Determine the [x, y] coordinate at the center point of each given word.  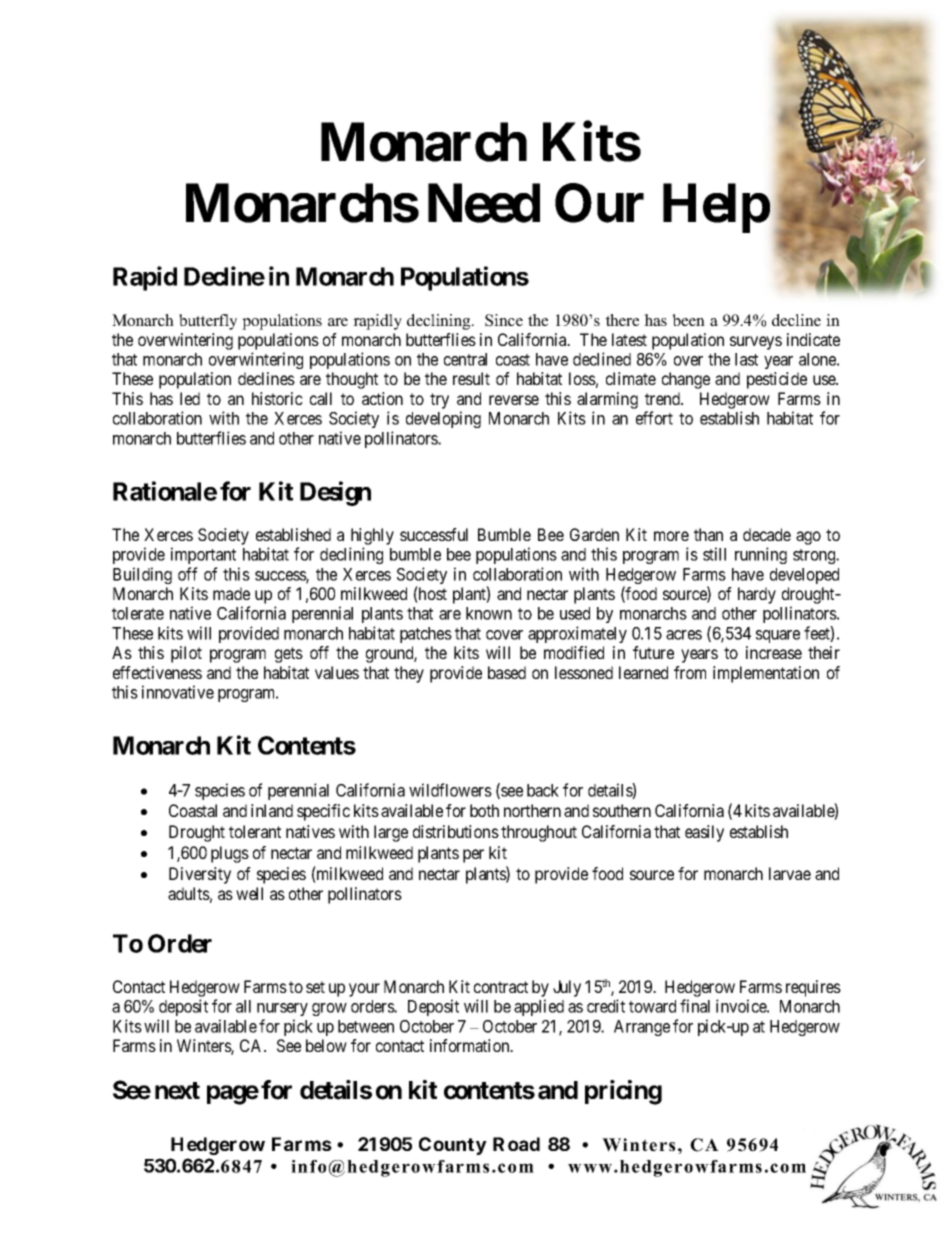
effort [654, 418]
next [177, 1091]
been [688, 320]
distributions [456, 831]
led [190, 398]
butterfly [208, 322]
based [507, 672]
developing [443, 419]
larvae [790, 873]
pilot [186, 654]
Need [484, 203]
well [249, 893]
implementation [766, 674]
